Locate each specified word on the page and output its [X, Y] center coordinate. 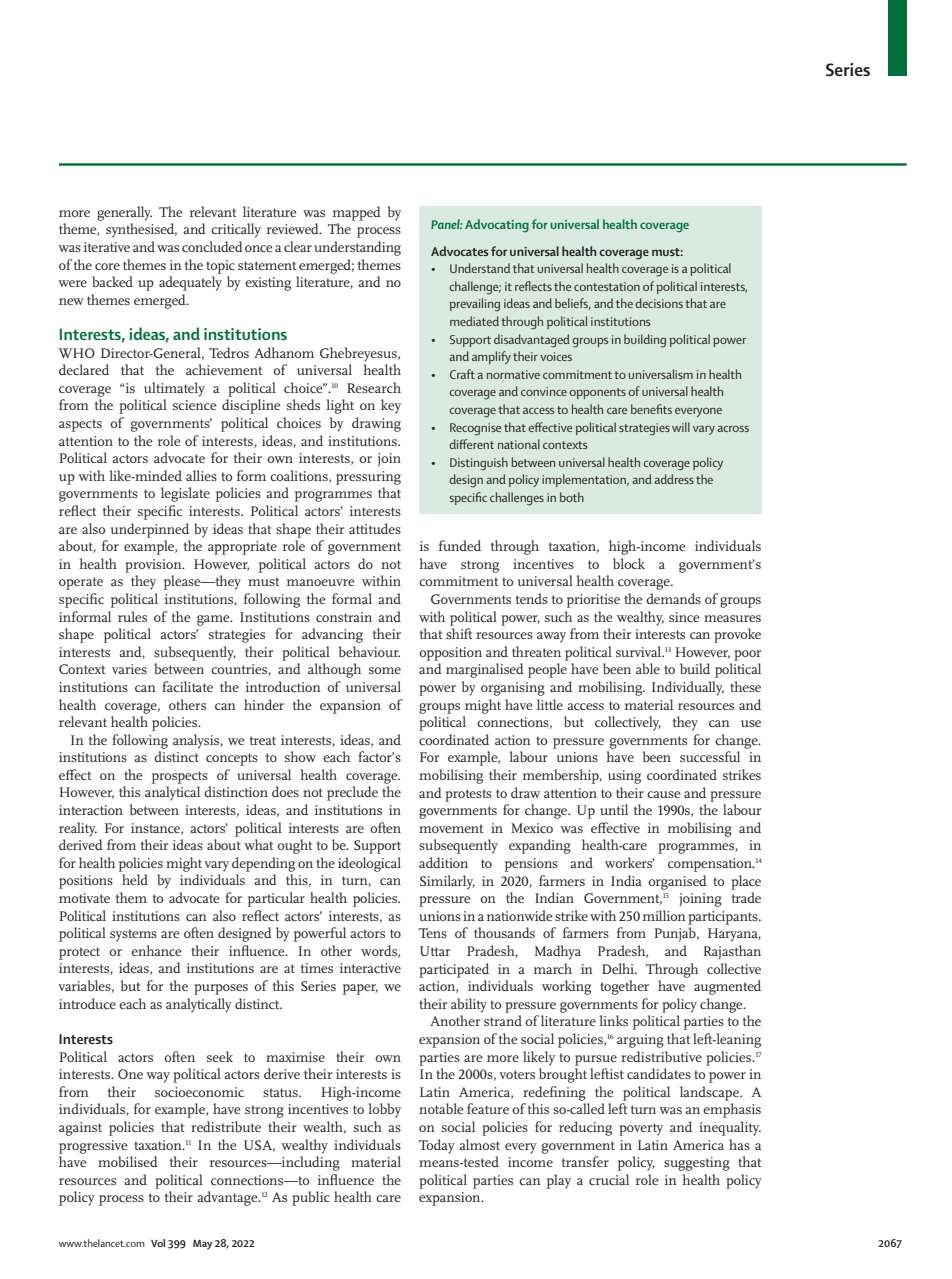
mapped [357, 213]
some [385, 670]
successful [710, 756]
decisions [659, 303]
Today [437, 1146]
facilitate [187, 686]
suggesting [697, 1164]
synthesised [141, 230]
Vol [158, 1243]
